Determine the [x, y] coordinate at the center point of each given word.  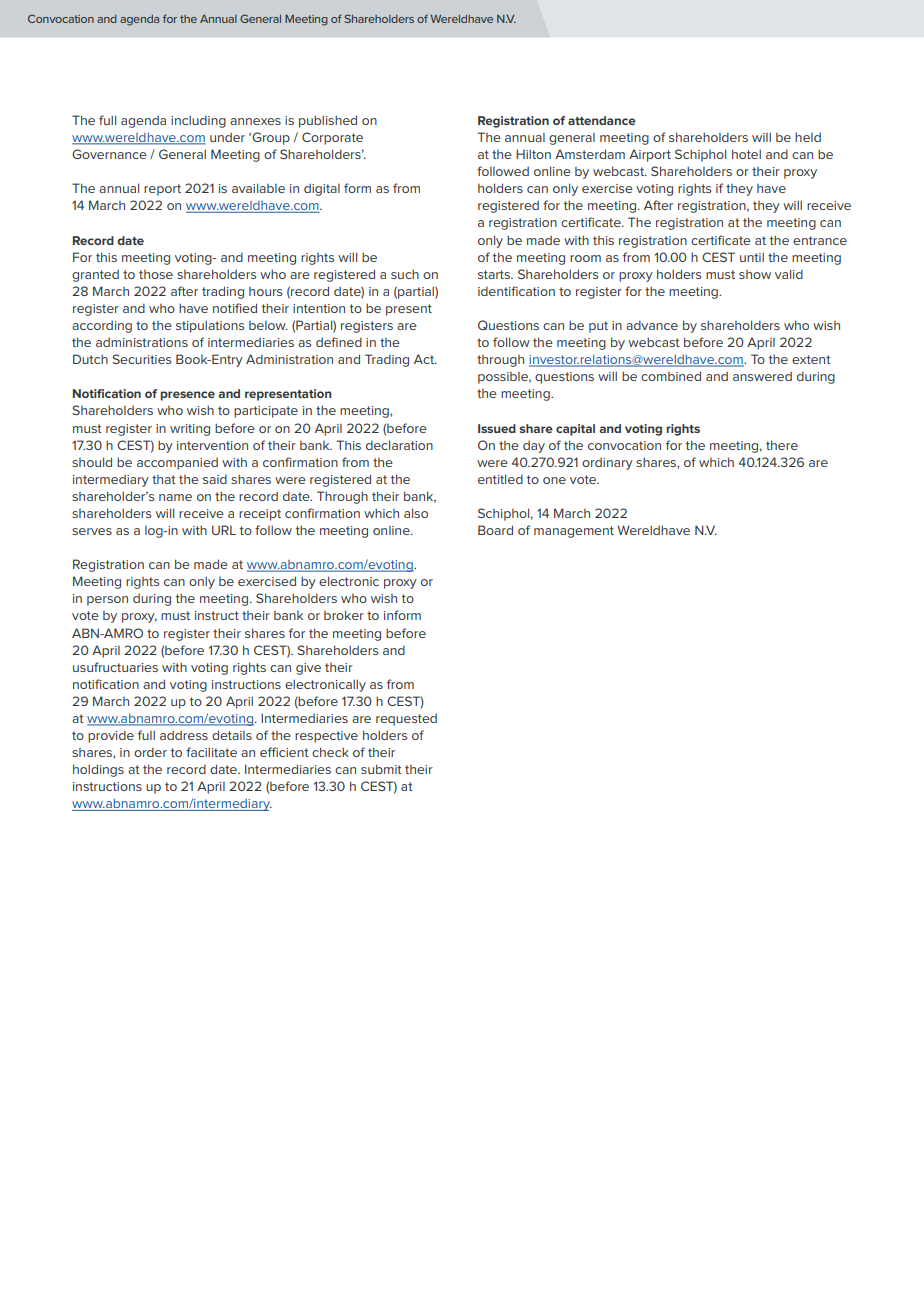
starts [495, 274]
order [150, 752]
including [198, 121]
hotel [746, 154]
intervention [212, 445]
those [156, 274]
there [782, 445]
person [107, 601]
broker [344, 615]
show [755, 274]
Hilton [533, 154]
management [574, 532]
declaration [399, 445]
